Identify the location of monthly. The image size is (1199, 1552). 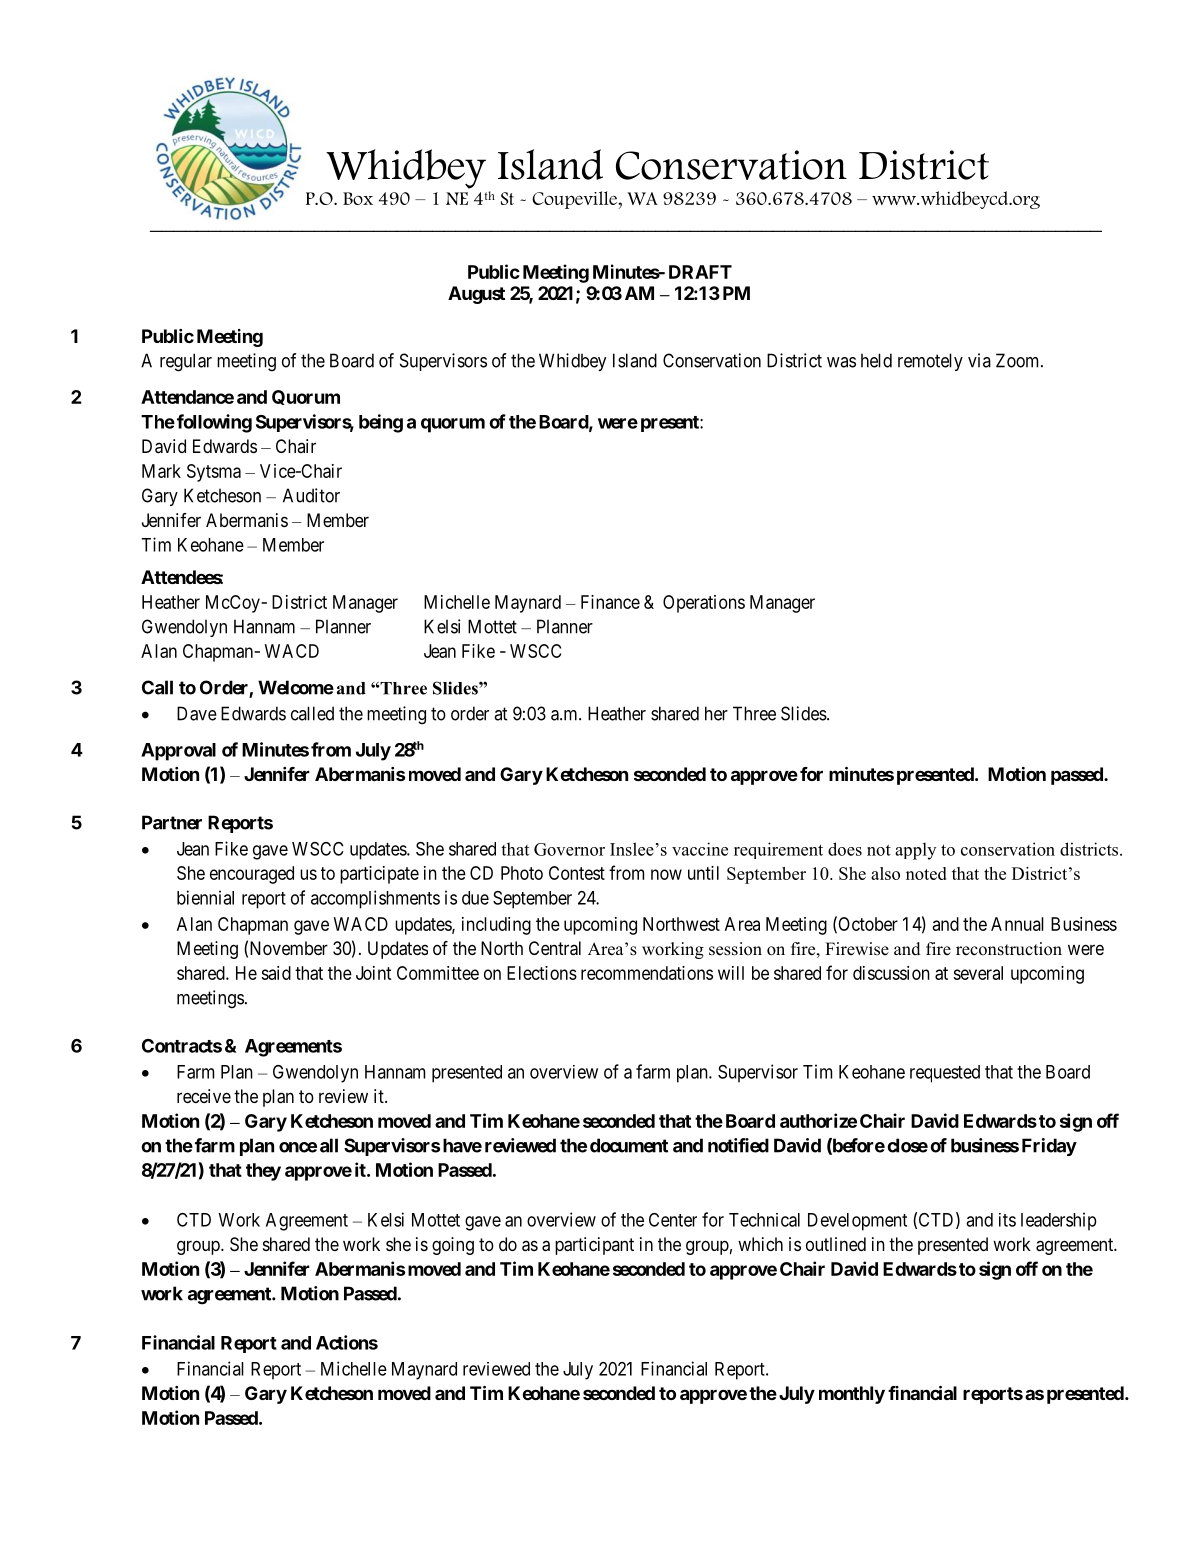
(852, 1395).
